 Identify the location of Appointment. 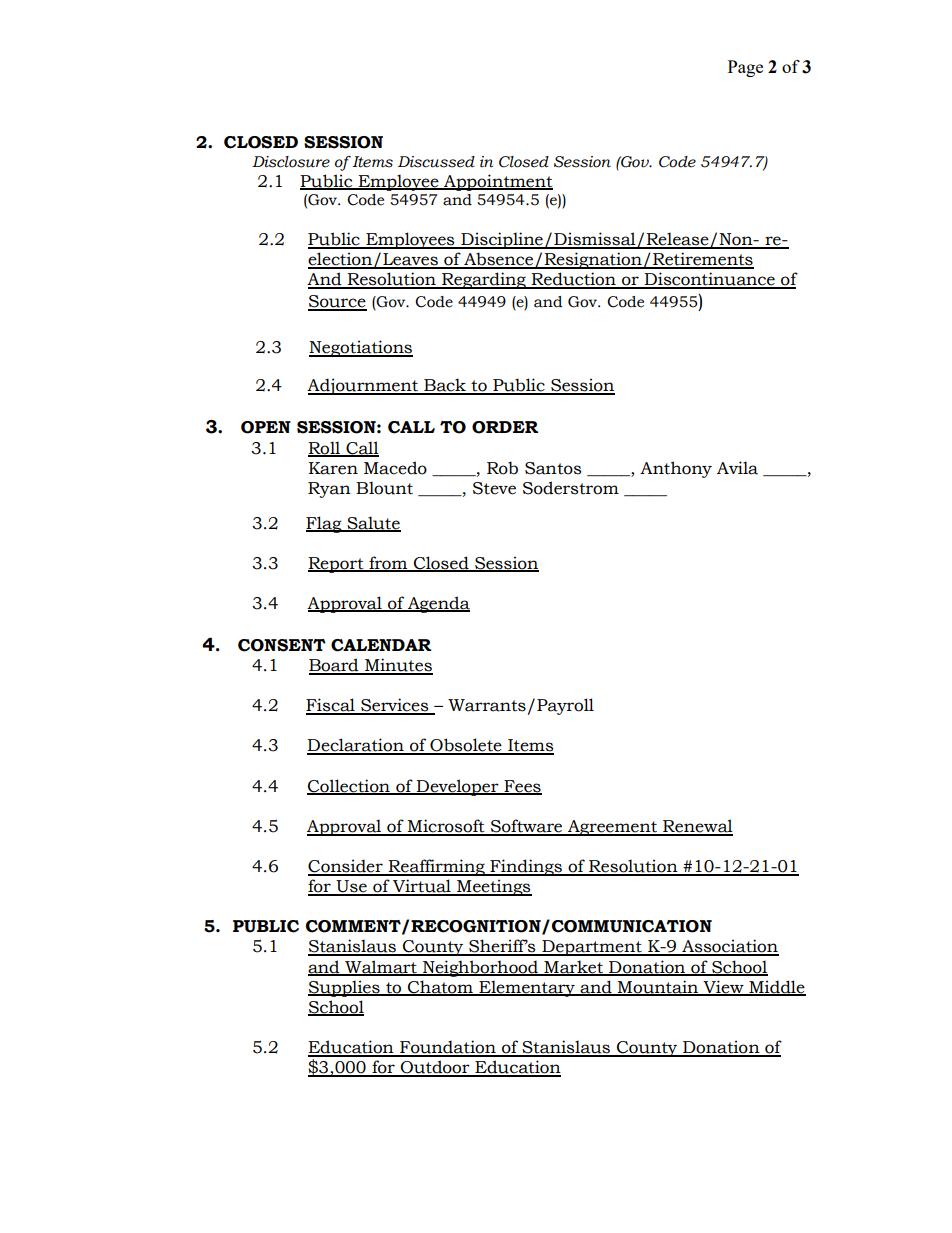
(497, 182).
